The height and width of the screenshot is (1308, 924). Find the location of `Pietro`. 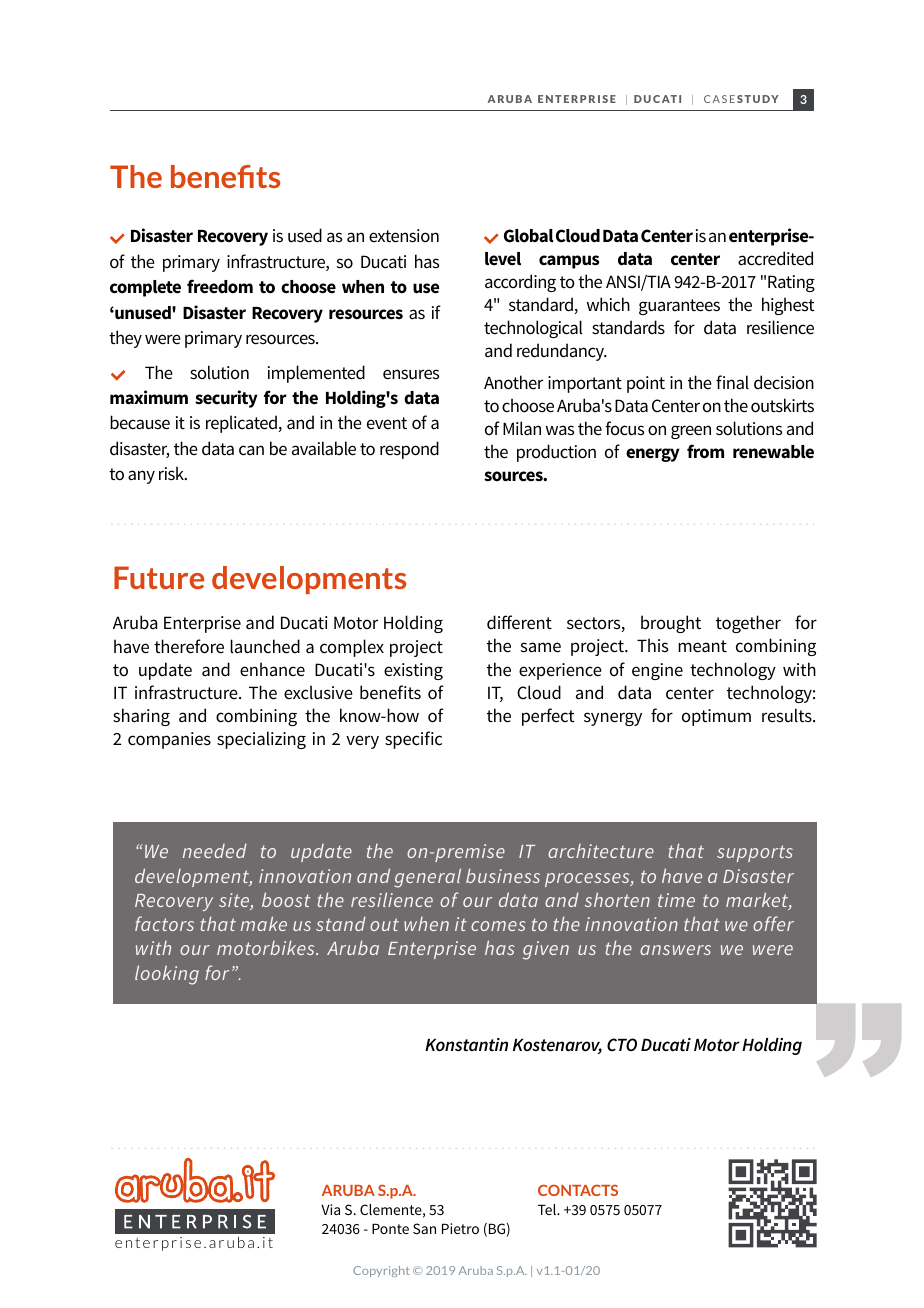

Pietro is located at coordinates (460, 1228).
